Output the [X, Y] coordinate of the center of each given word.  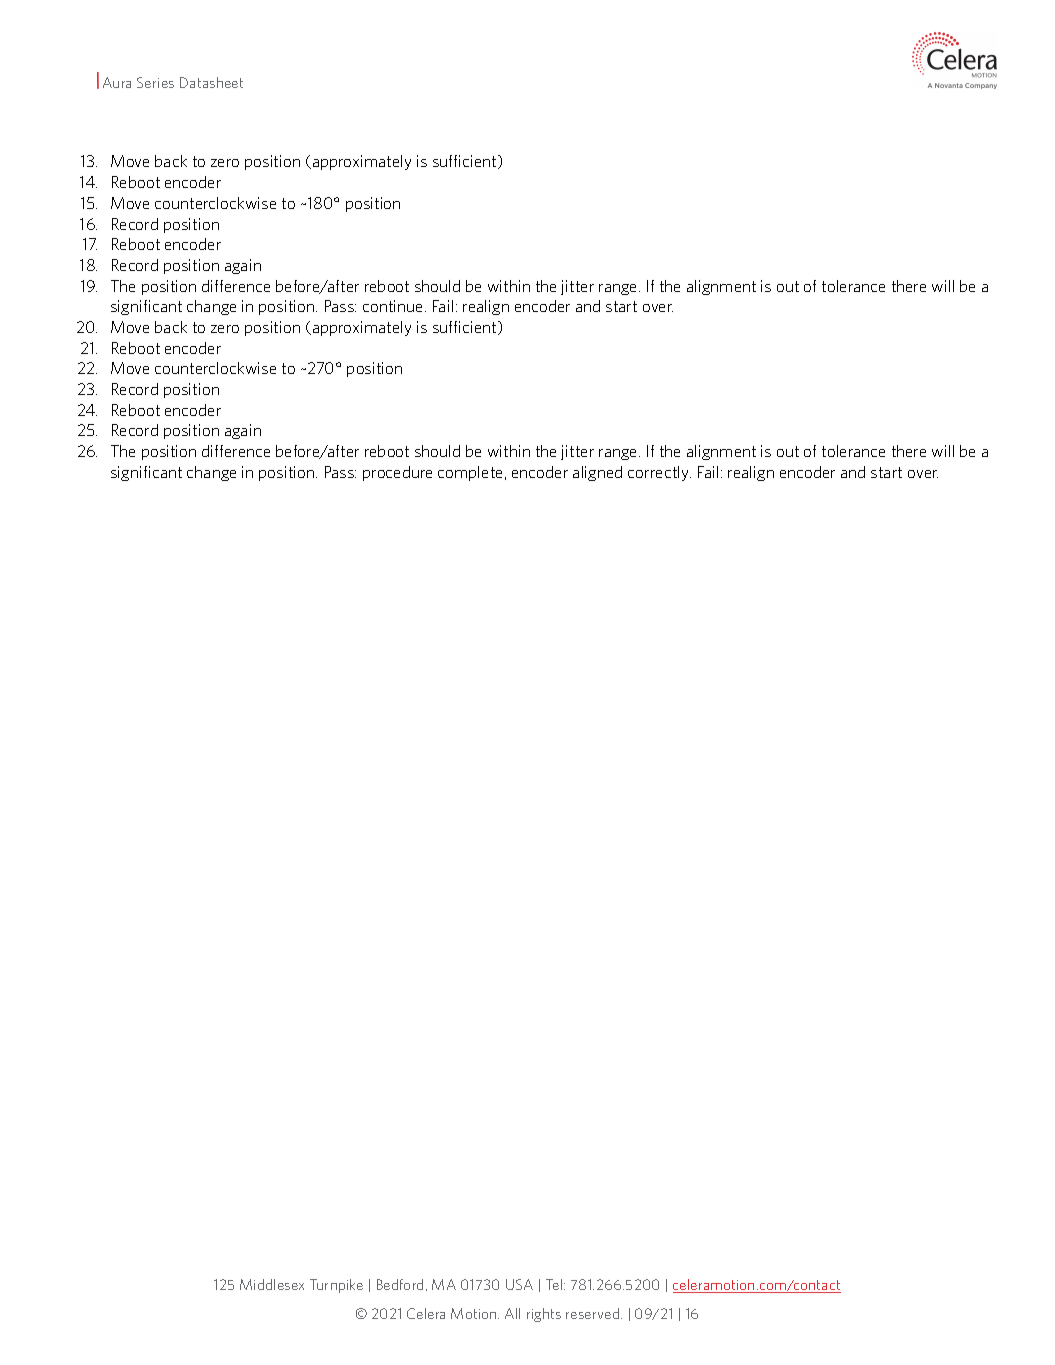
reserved [594, 1313]
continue [394, 306]
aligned [597, 473]
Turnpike [336, 1286]
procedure [397, 473]
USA [519, 1284]
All [512, 1313]
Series [155, 82]
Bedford [400, 1284]
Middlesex [272, 1284]
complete [472, 473]
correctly [659, 473]
